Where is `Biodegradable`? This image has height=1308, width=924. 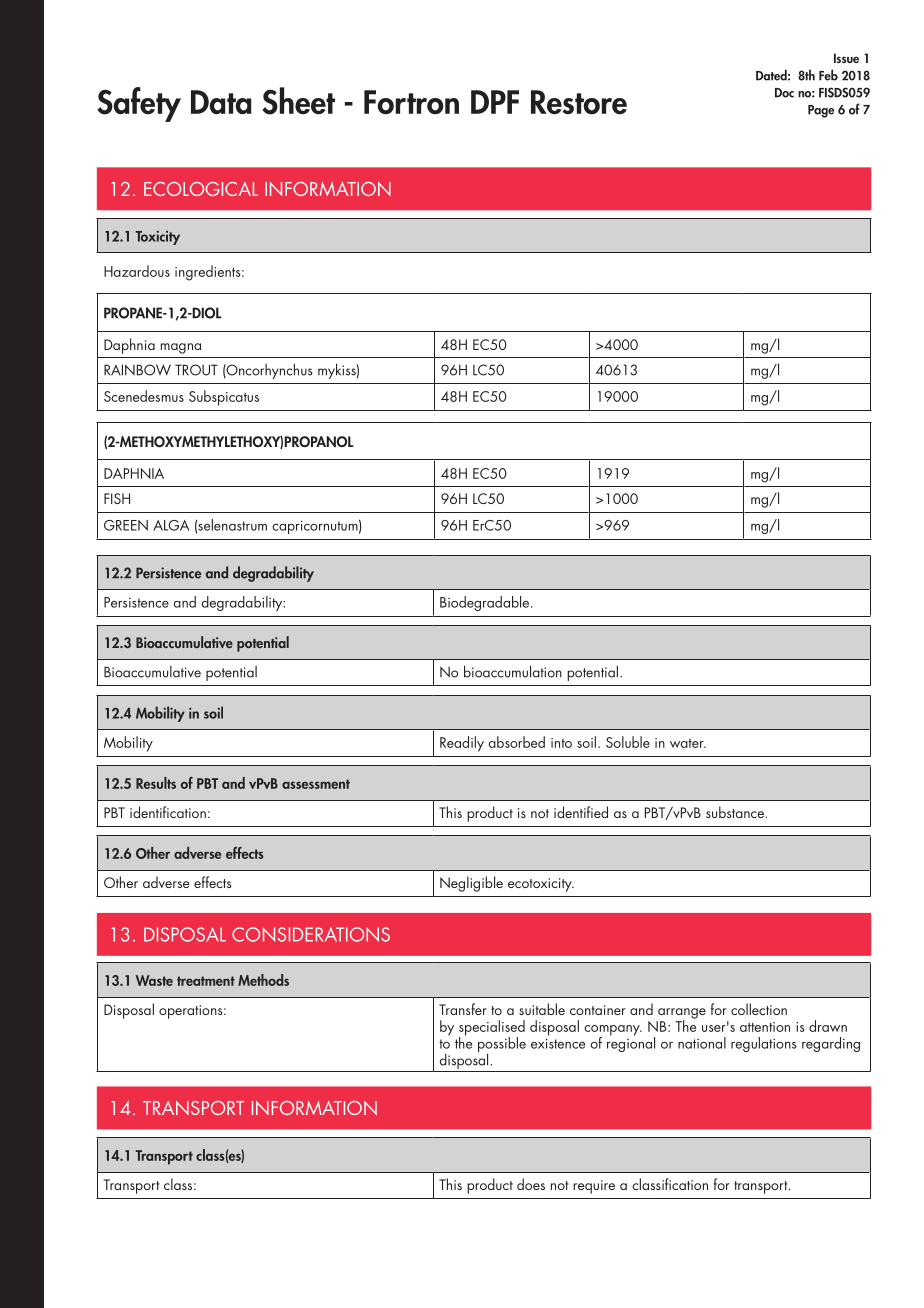
Biodegradable is located at coordinates (486, 603).
